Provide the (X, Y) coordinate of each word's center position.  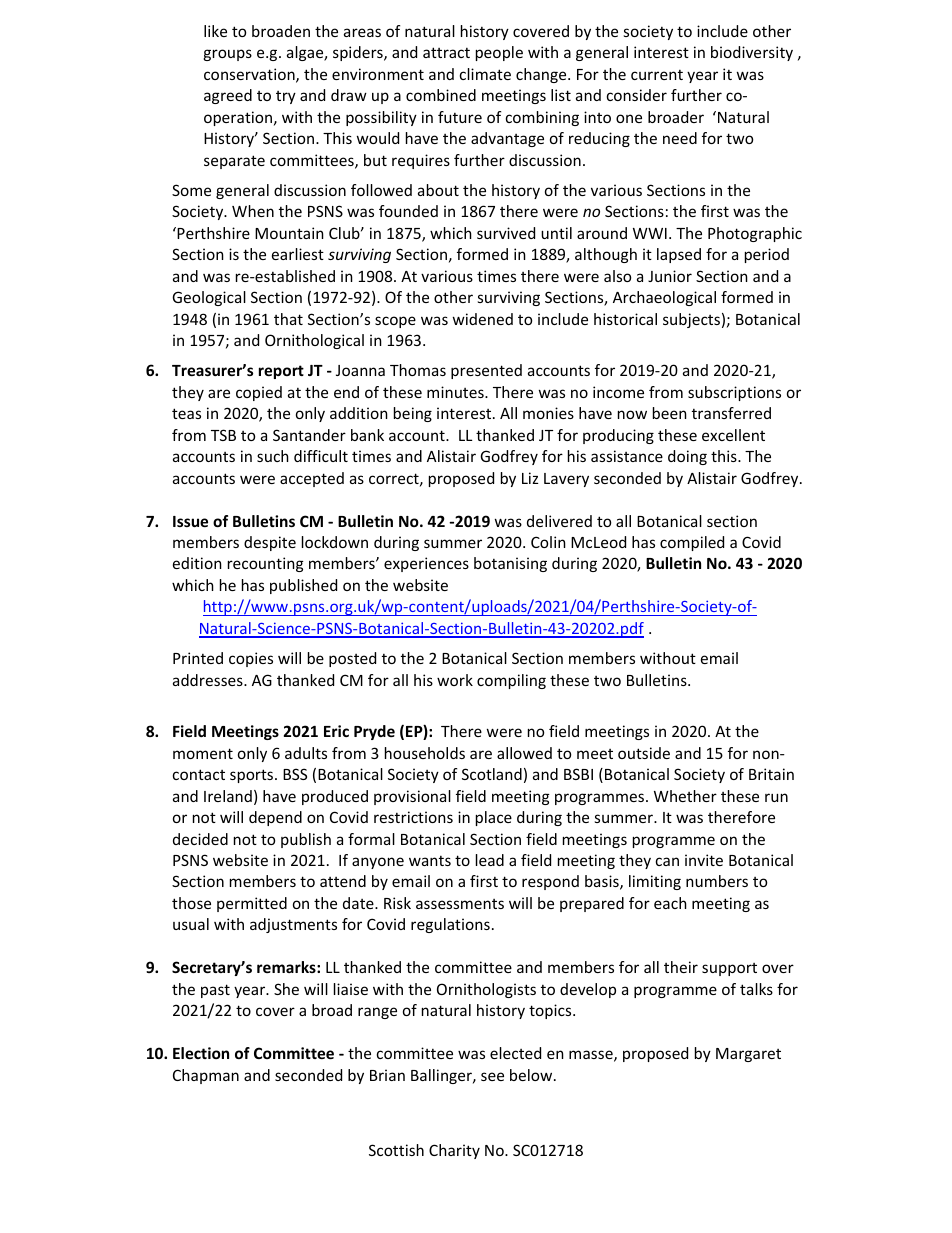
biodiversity (752, 53)
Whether (685, 796)
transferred (731, 413)
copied (259, 393)
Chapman (206, 1076)
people (499, 53)
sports (253, 776)
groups (227, 55)
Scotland (492, 774)
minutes (456, 392)
